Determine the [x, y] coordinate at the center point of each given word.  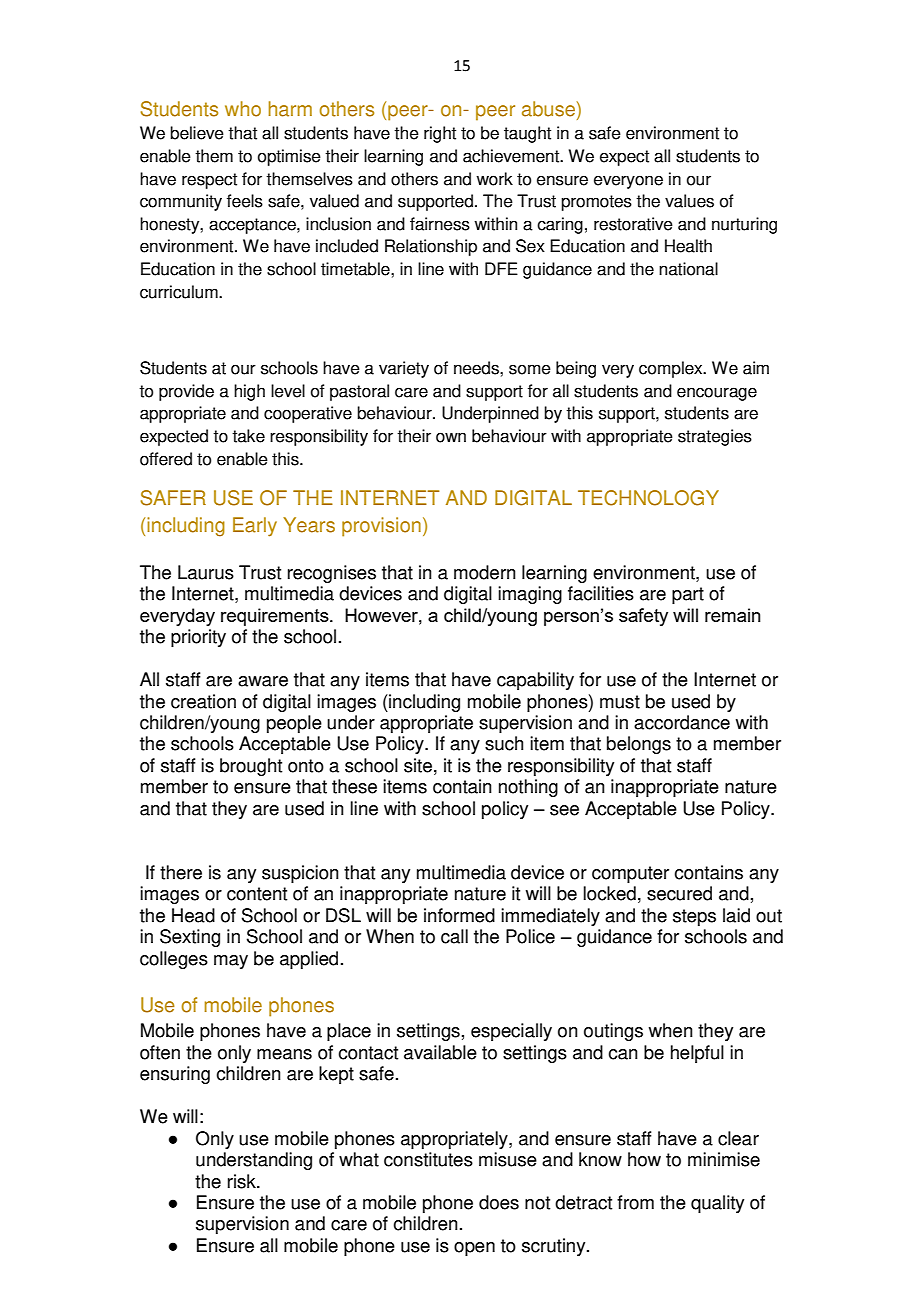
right [440, 134]
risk [243, 1181]
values [689, 201]
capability [535, 681]
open [474, 1249]
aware [263, 681]
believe [197, 133]
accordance [682, 722]
